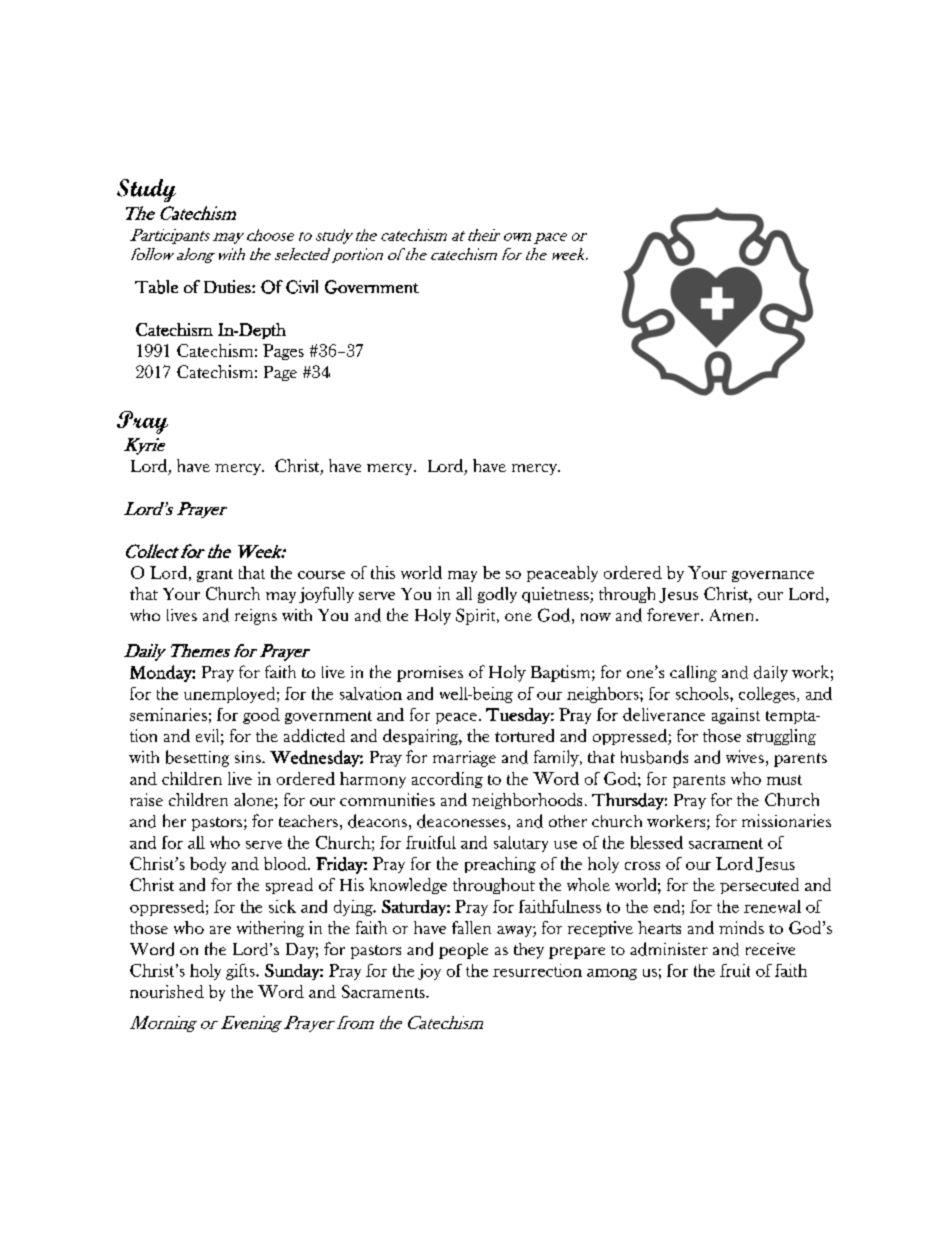  I want to click on gifts, so click(241, 972).
